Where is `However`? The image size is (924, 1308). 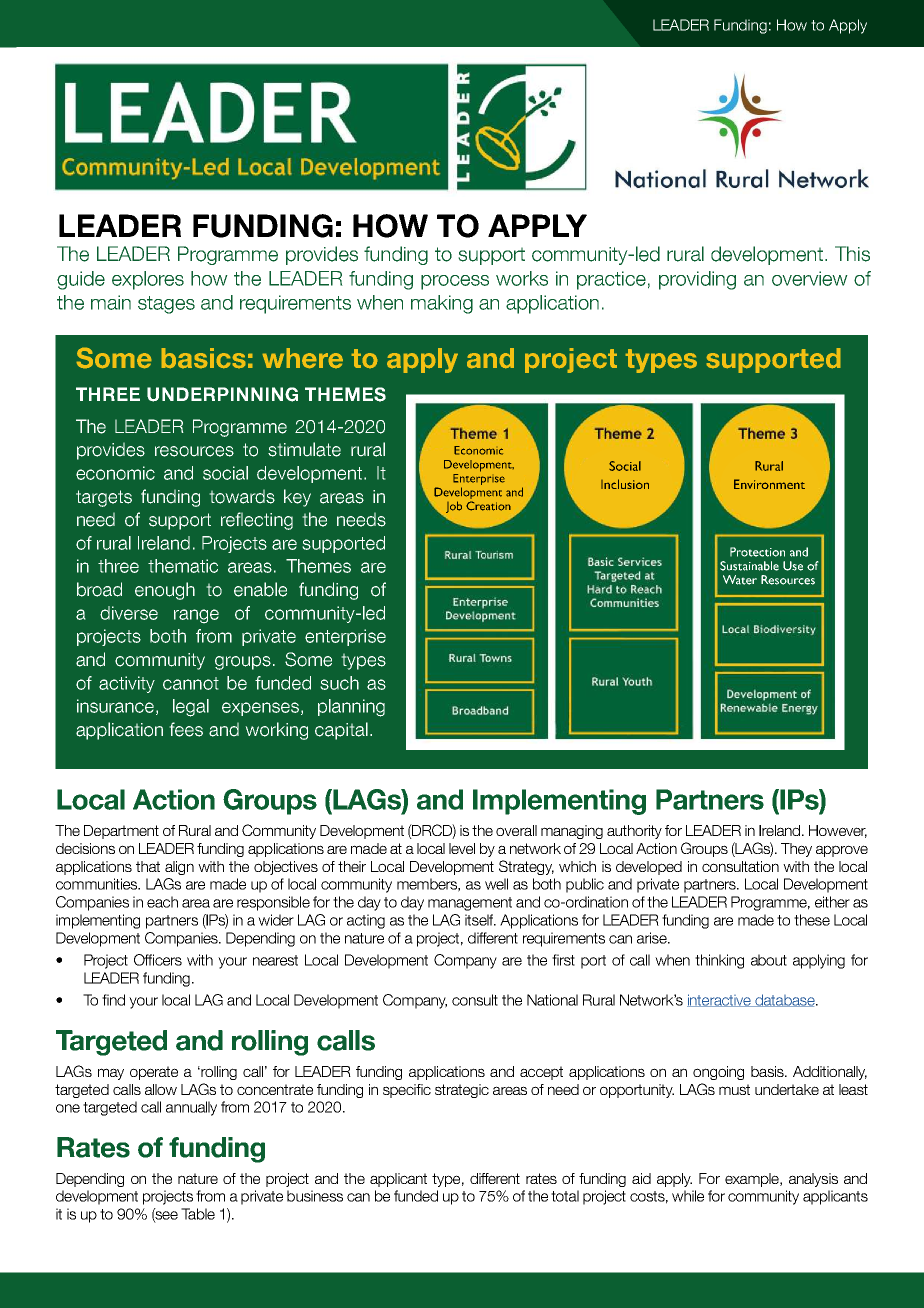
However is located at coordinates (838, 831).
